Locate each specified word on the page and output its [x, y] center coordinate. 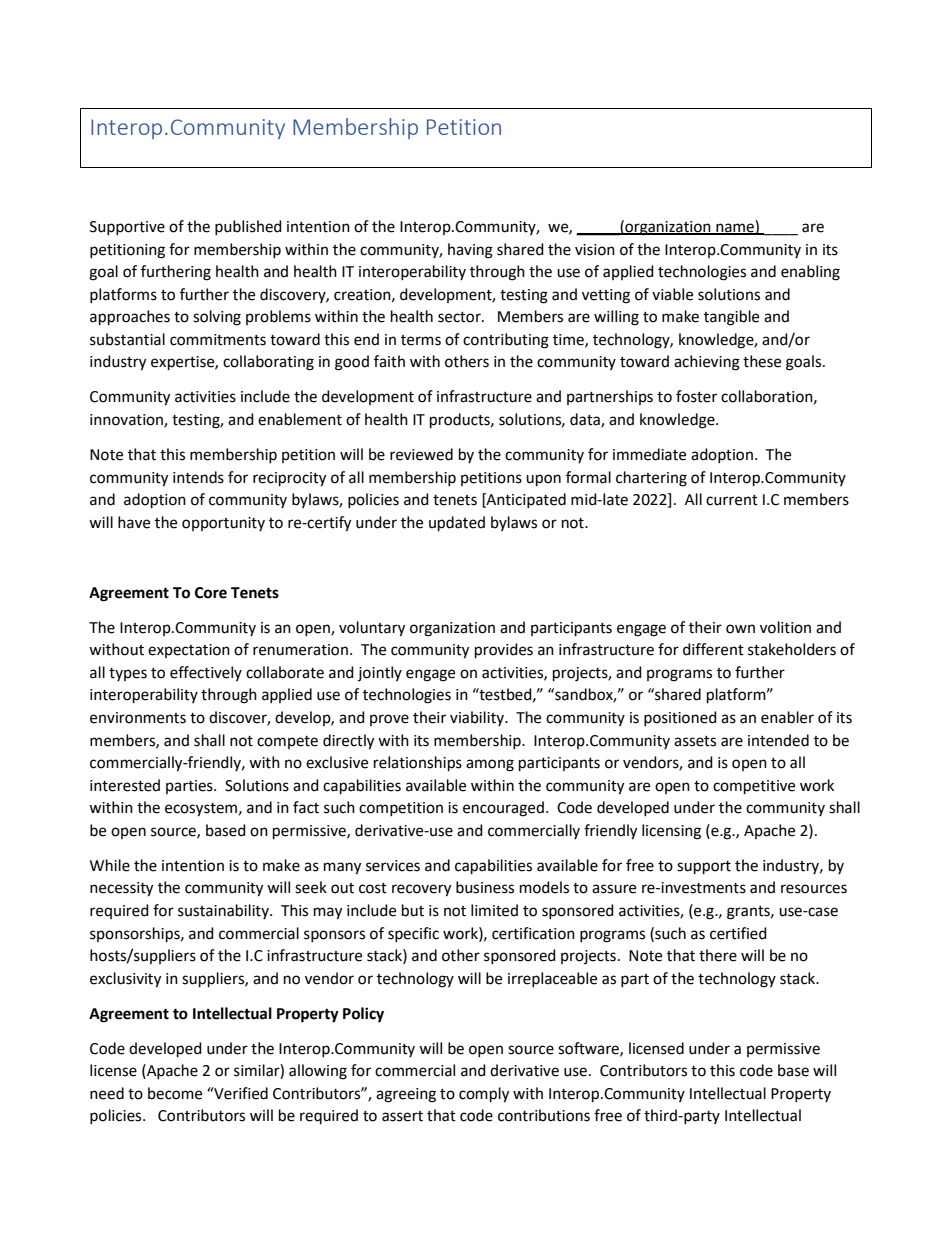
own [740, 629]
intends [198, 477]
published [248, 227]
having [470, 251]
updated [457, 524]
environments [138, 718]
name [735, 229]
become [175, 1093]
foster [696, 396]
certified [738, 933]
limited [494, 910]
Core [211, 593]
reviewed [421, 454]
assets [695, 741]
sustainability [224, 911]
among [490, 765]
